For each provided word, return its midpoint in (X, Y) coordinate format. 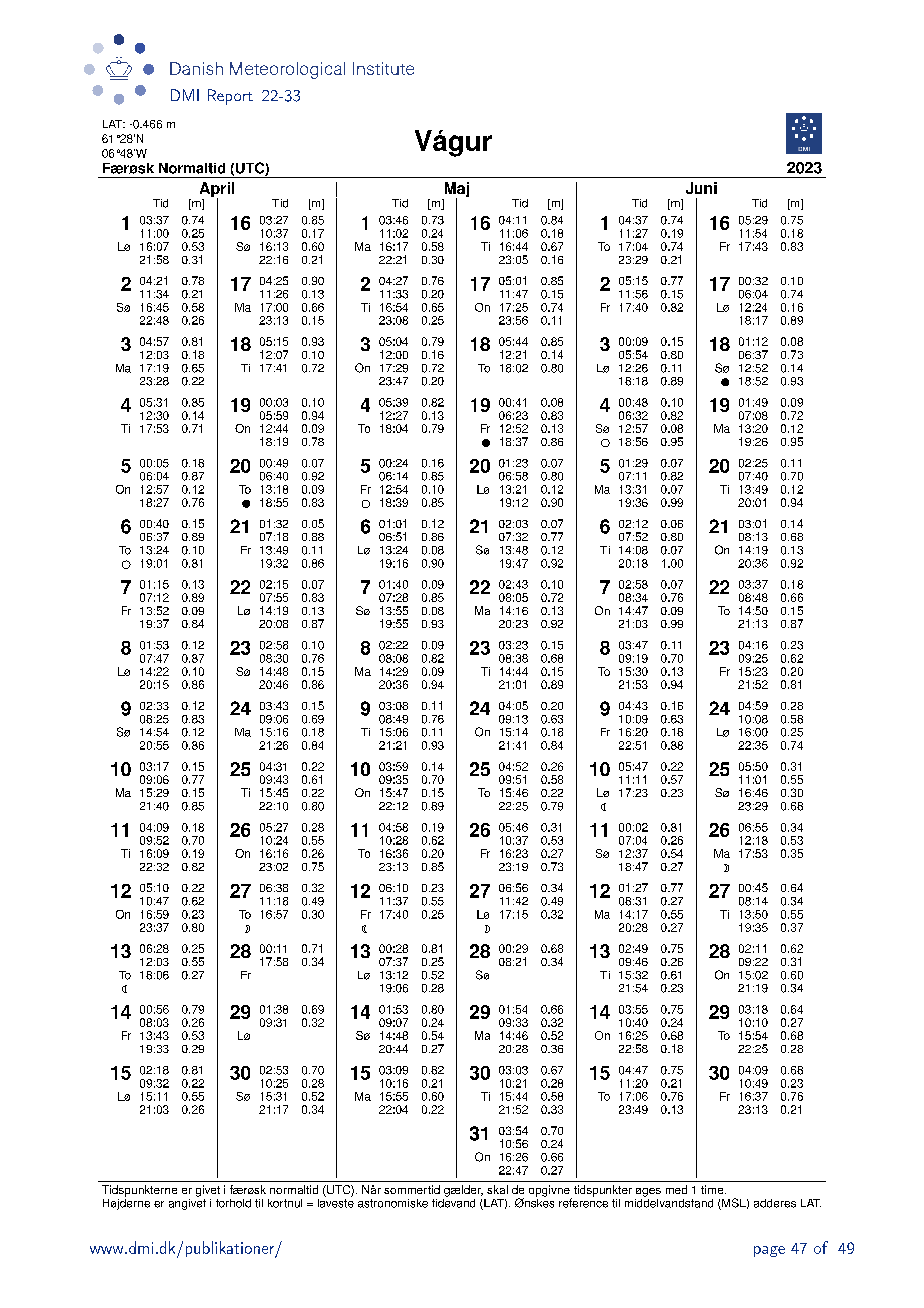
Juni (701, 188)
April (217, 191)
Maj (455, 191)
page (769, 1251)
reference (583, 1202)
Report (230, 97)
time (713, 1189)
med (676, 1189)
